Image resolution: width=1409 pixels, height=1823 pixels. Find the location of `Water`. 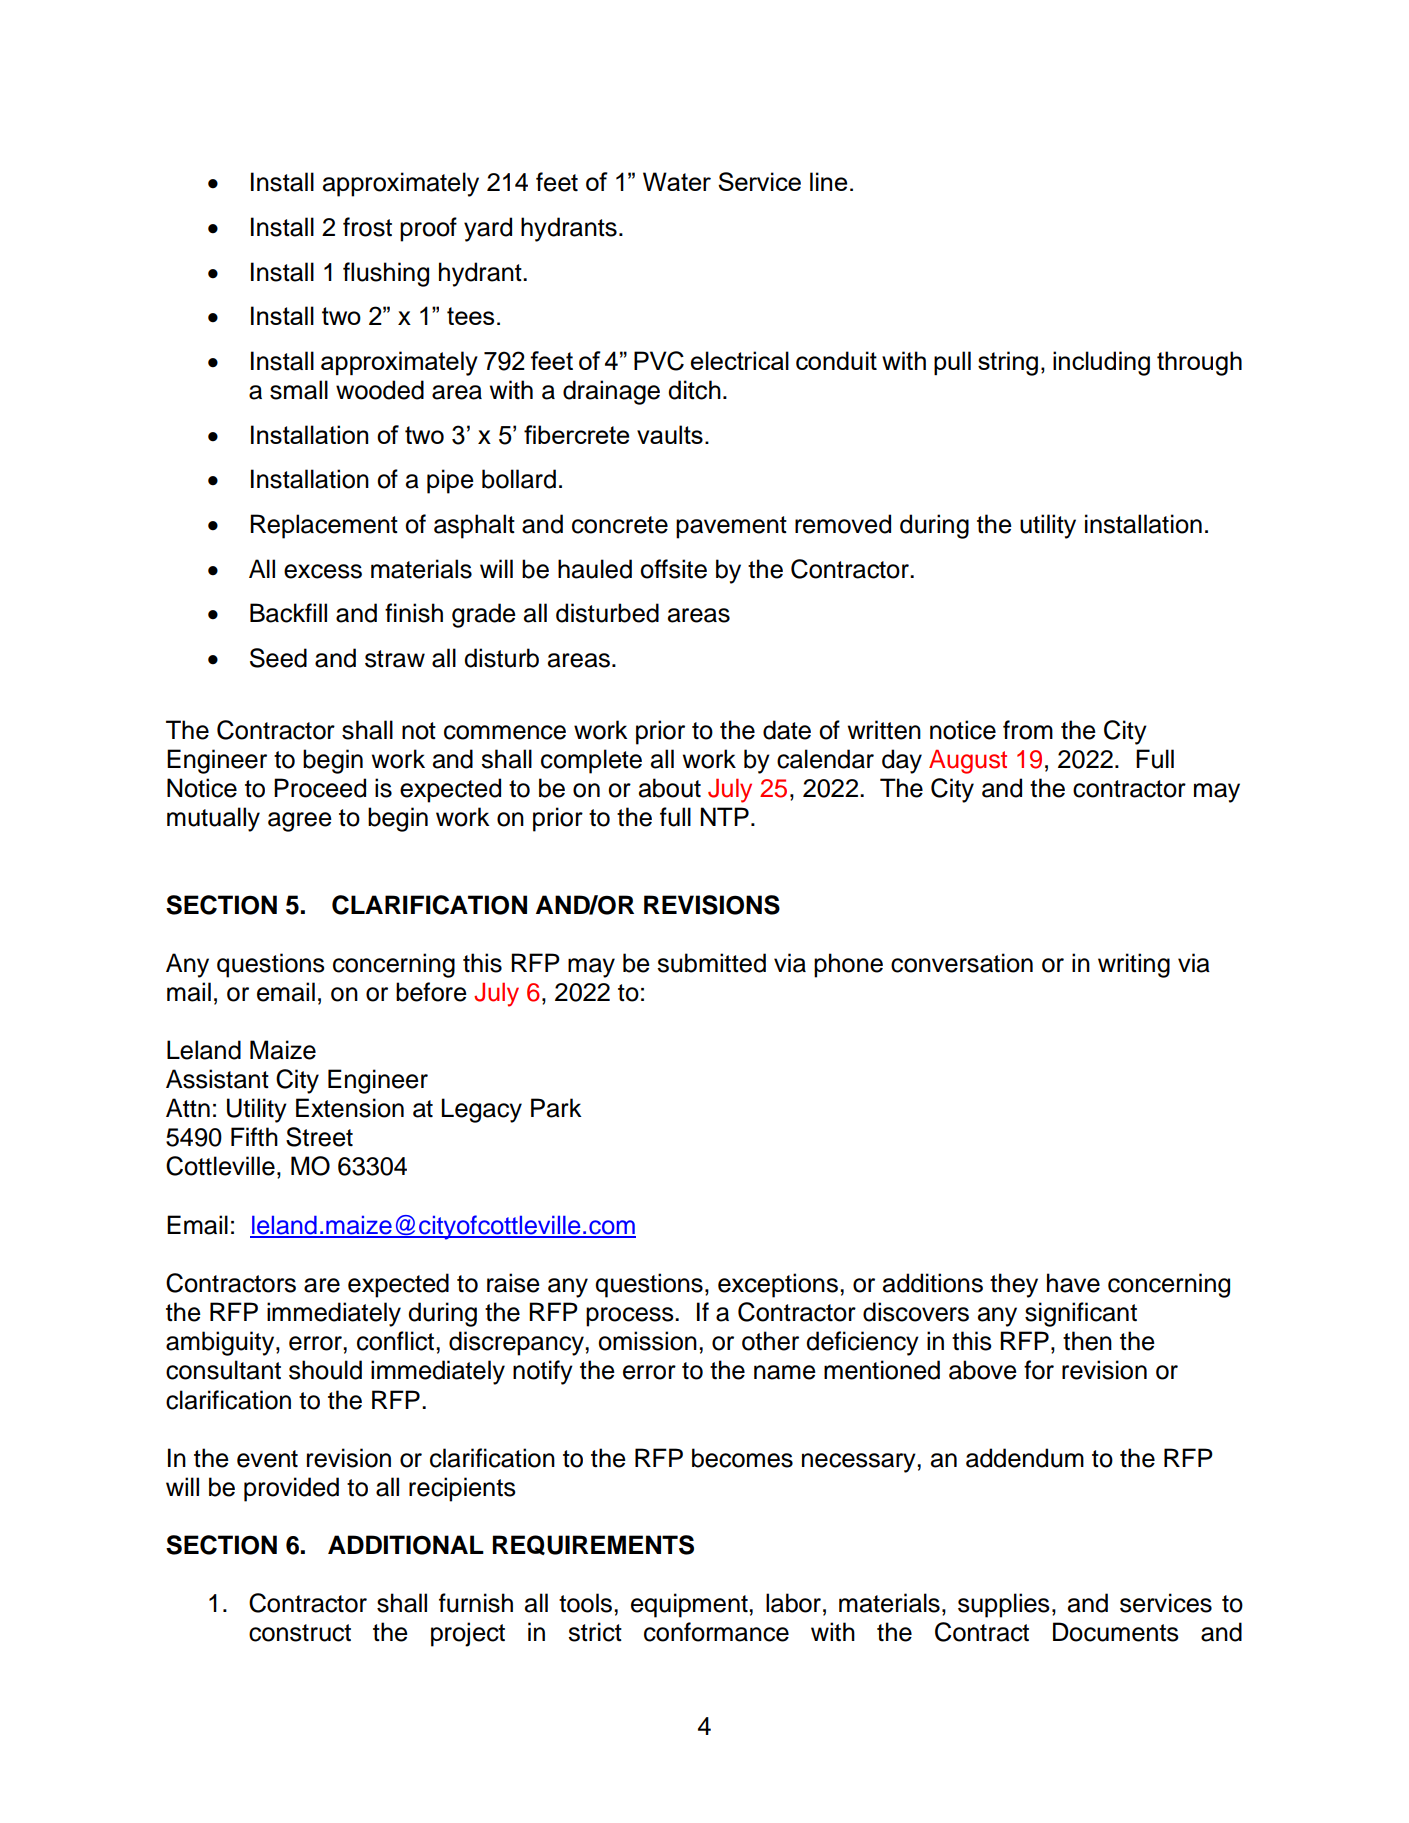

Water is located at coordinates (677, 181).
